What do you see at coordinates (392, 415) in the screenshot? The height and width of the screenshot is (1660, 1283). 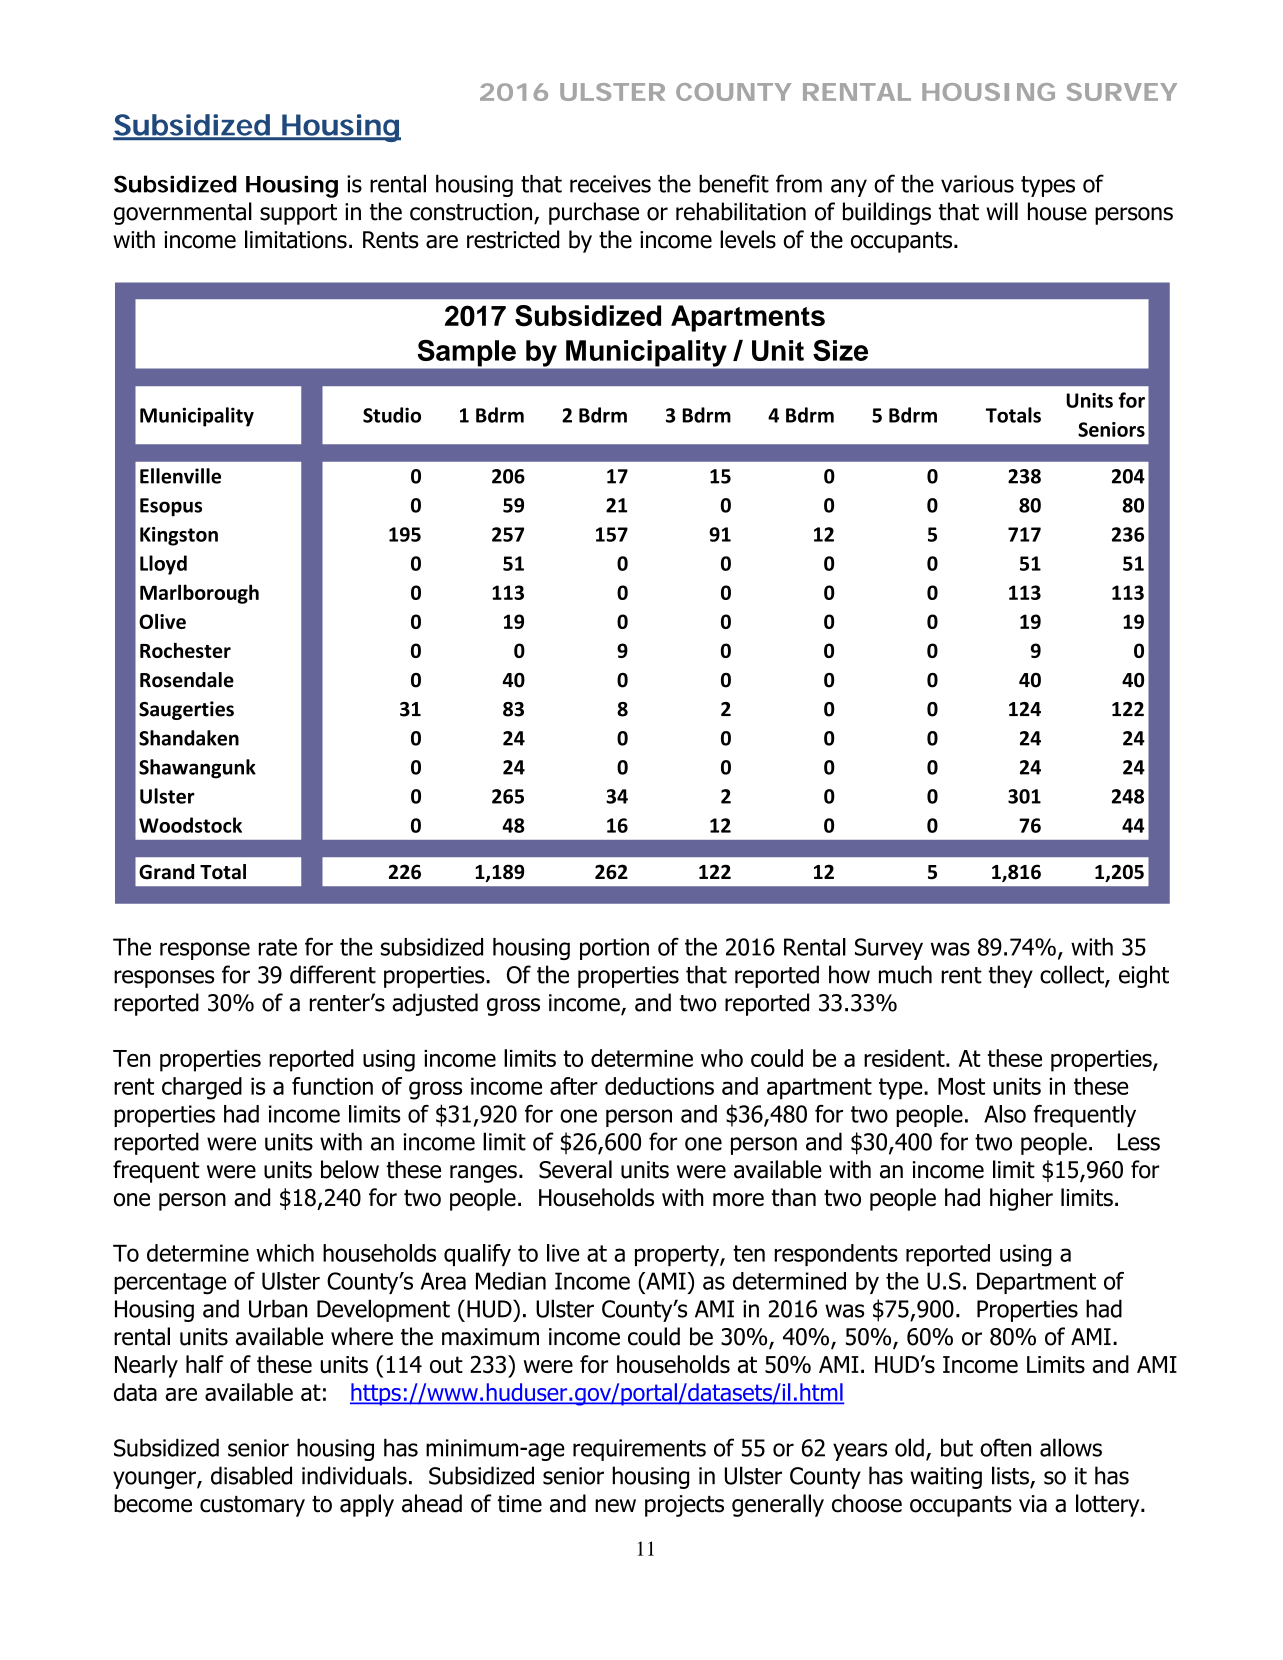 I see `Studio` at bounding box center [392, 415].
